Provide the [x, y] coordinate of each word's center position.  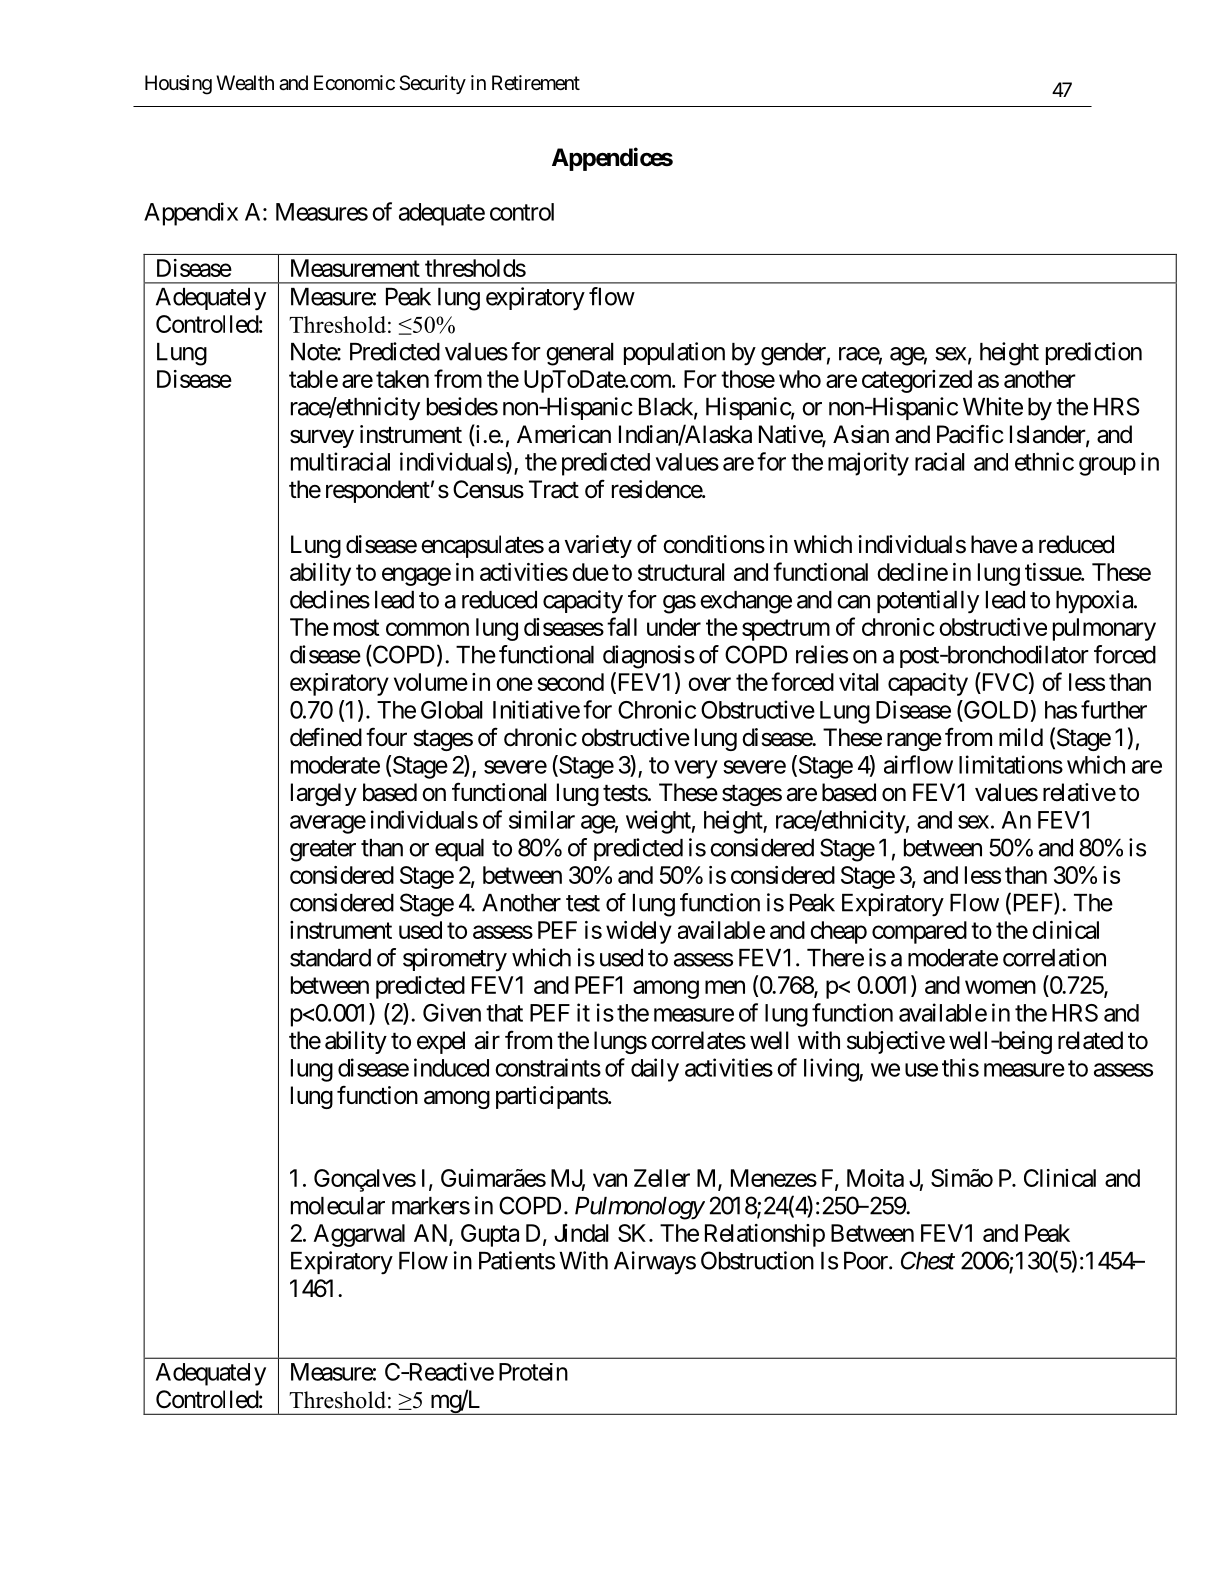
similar [542, 819]
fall [622, 626]
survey [322, 438]
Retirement [536, 83]
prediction [1094, 353]
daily [655, 1070]
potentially [928, 602]
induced [451, 1067]
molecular [338, 1206]
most [357, 627]
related [1090, 1040]
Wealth [245, 83]
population [674, 353]
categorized [917, 381]
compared [919, 932]
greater [323, 851]
